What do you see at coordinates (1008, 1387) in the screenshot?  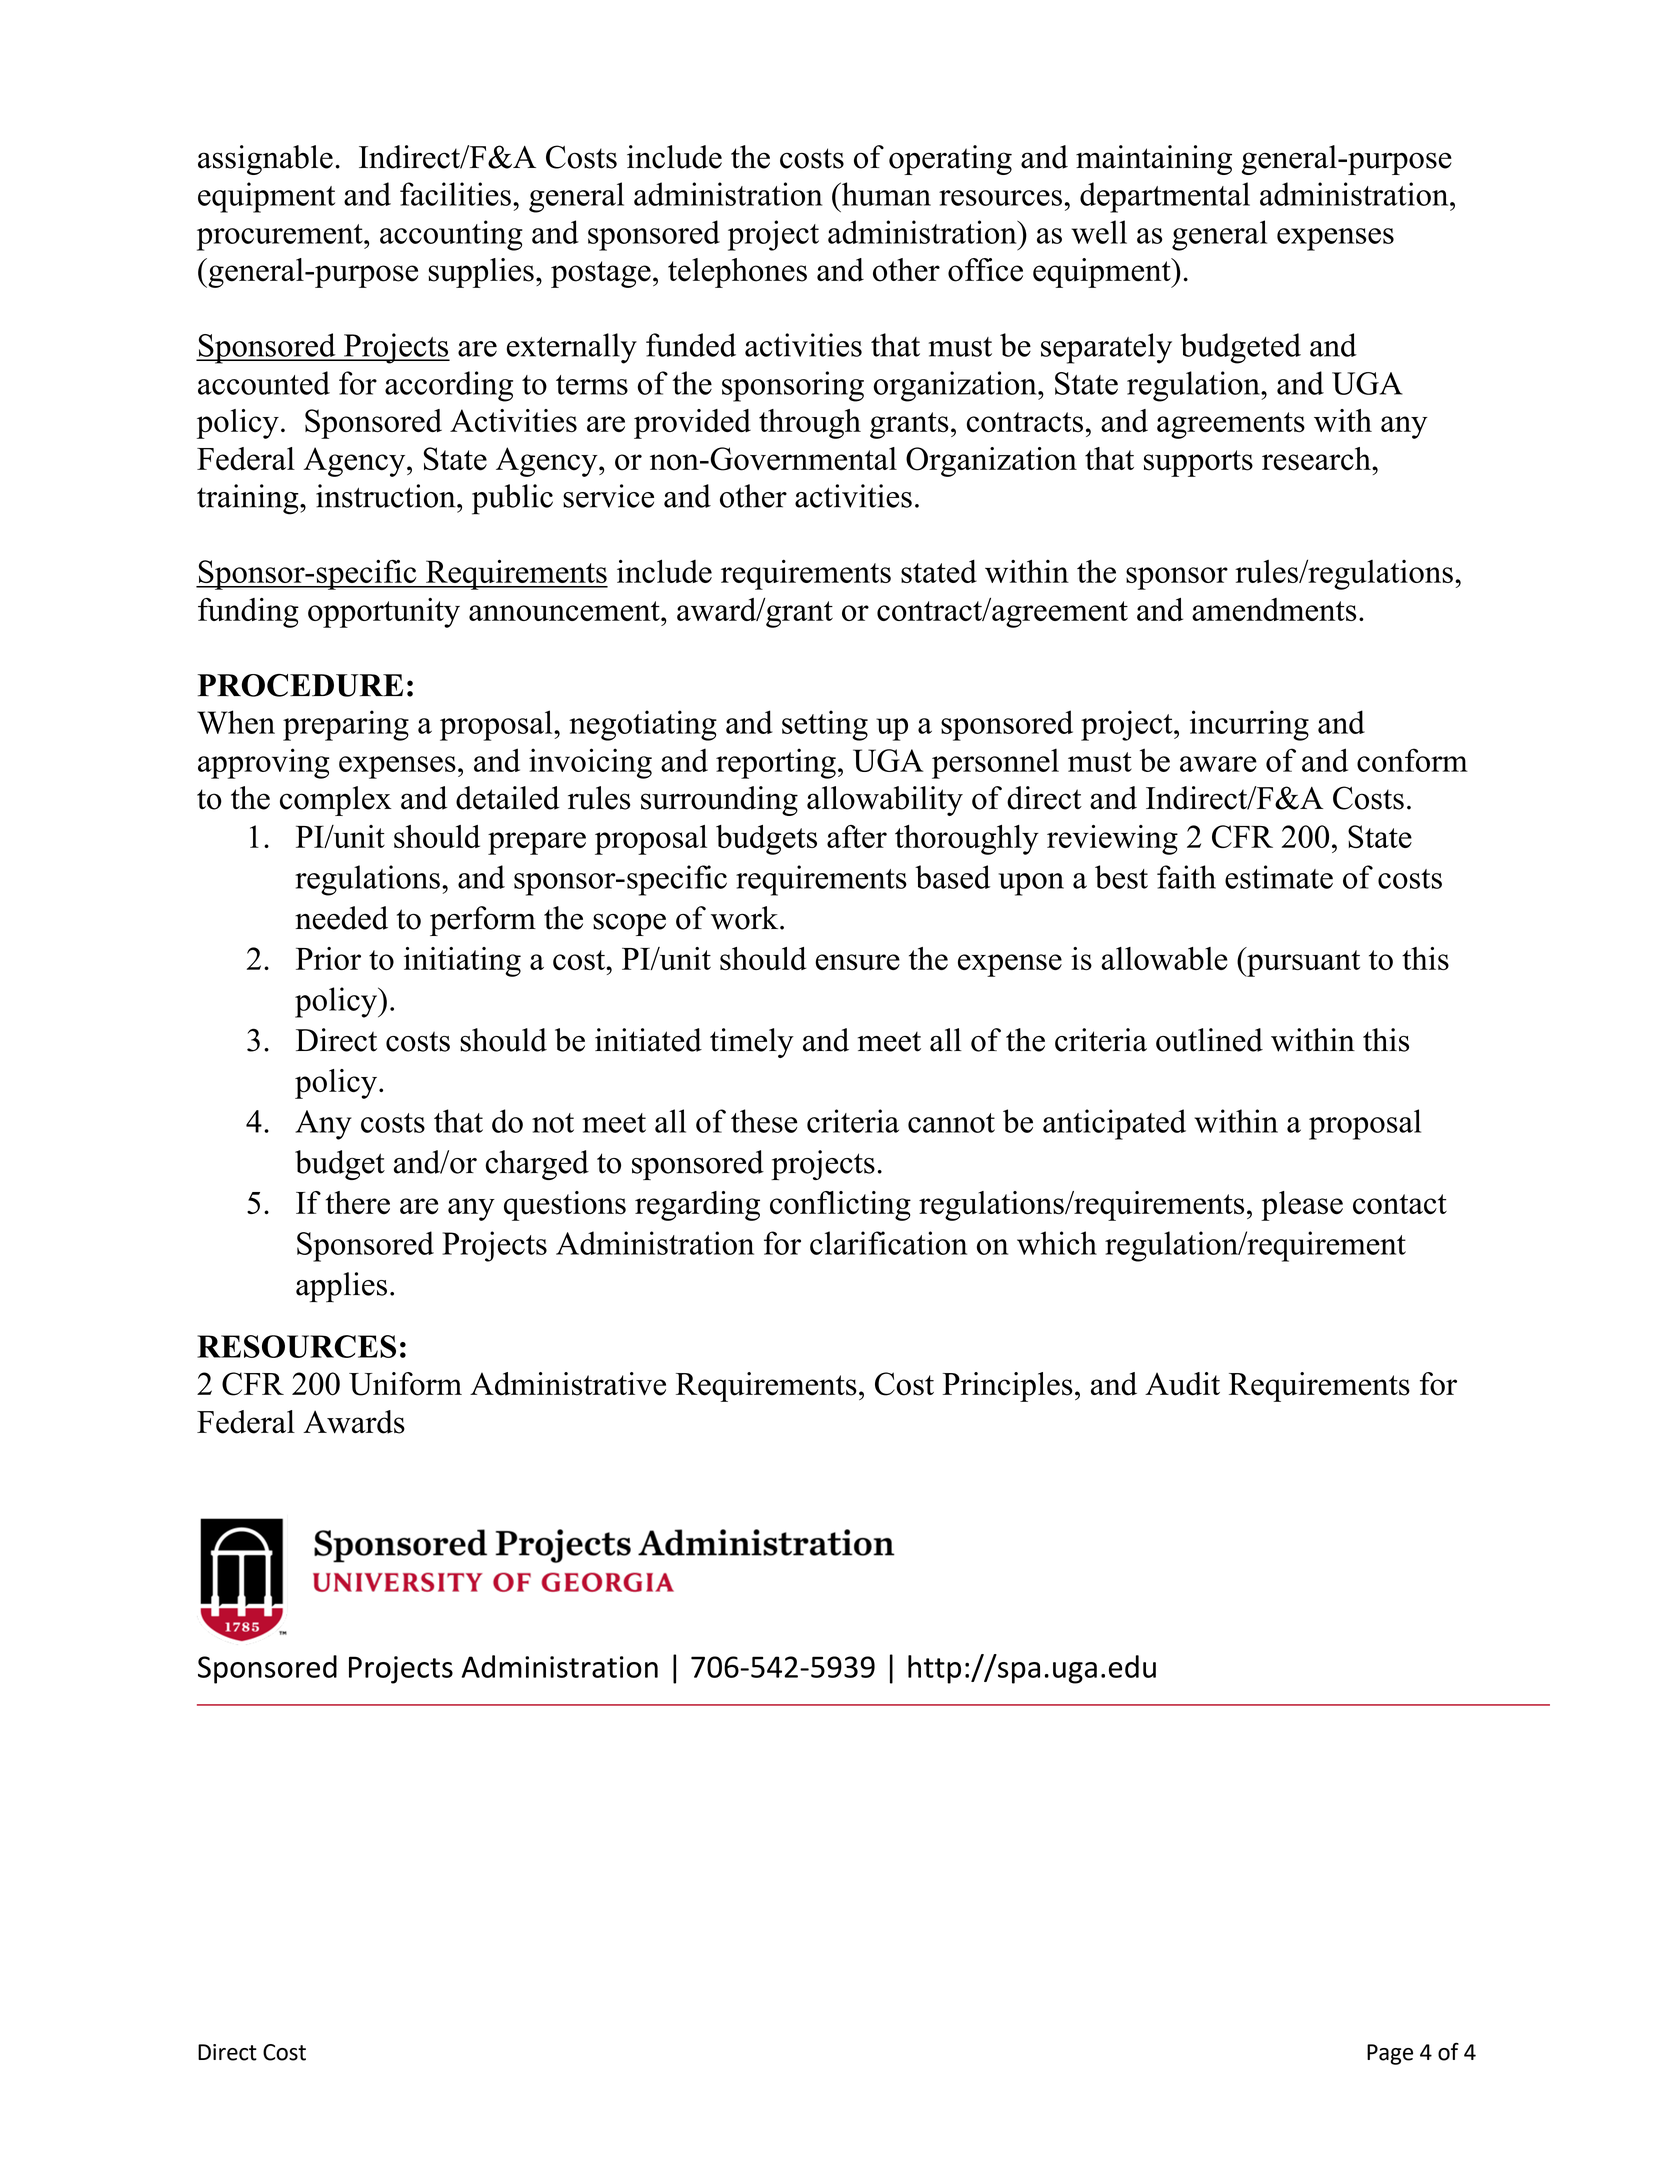 I see `Principles` at bounding box center [1008, 1387].
